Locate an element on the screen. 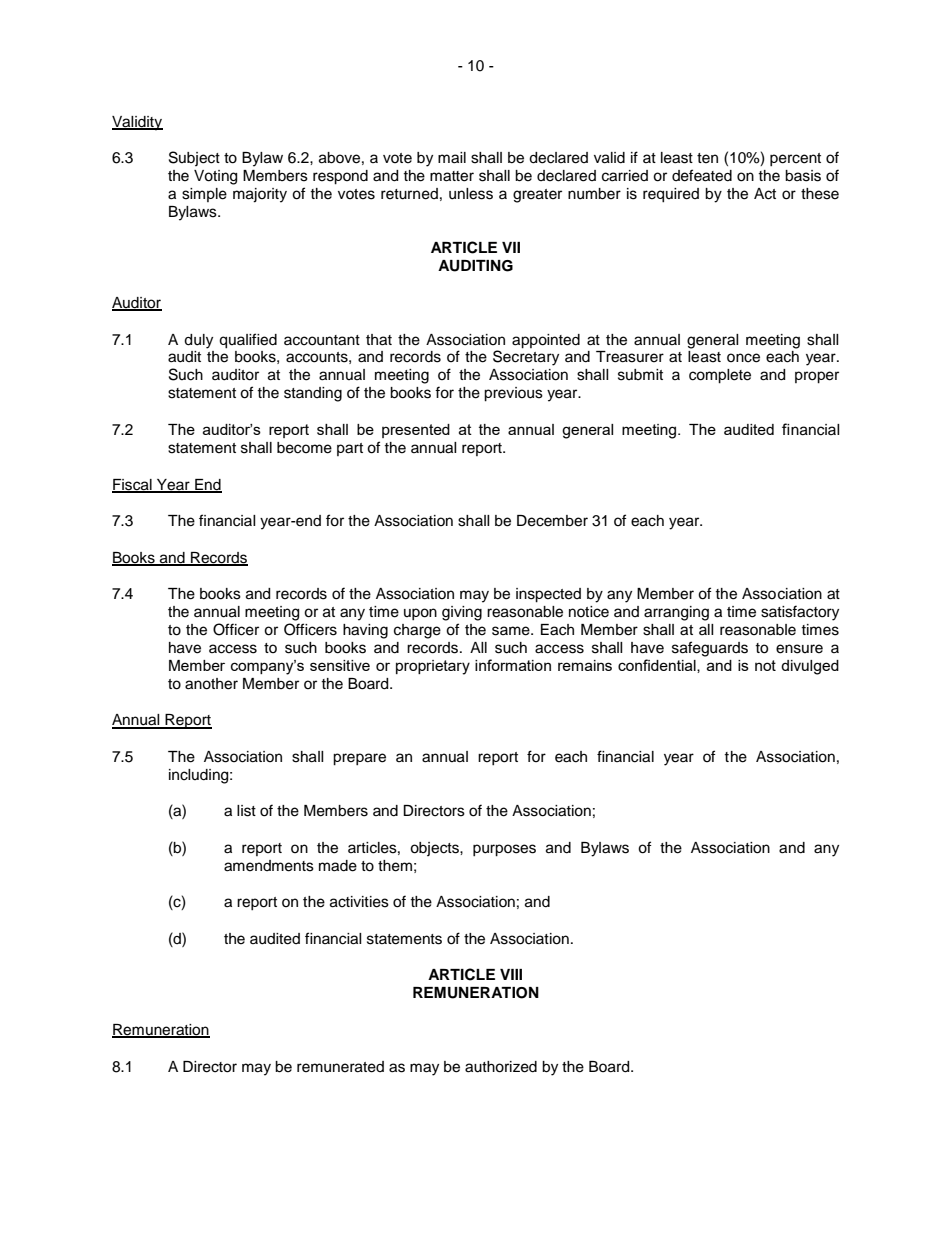 Image resolution: width=952 pixels, height=1233 pixels. Voting is located at coordinates (215, 177).
